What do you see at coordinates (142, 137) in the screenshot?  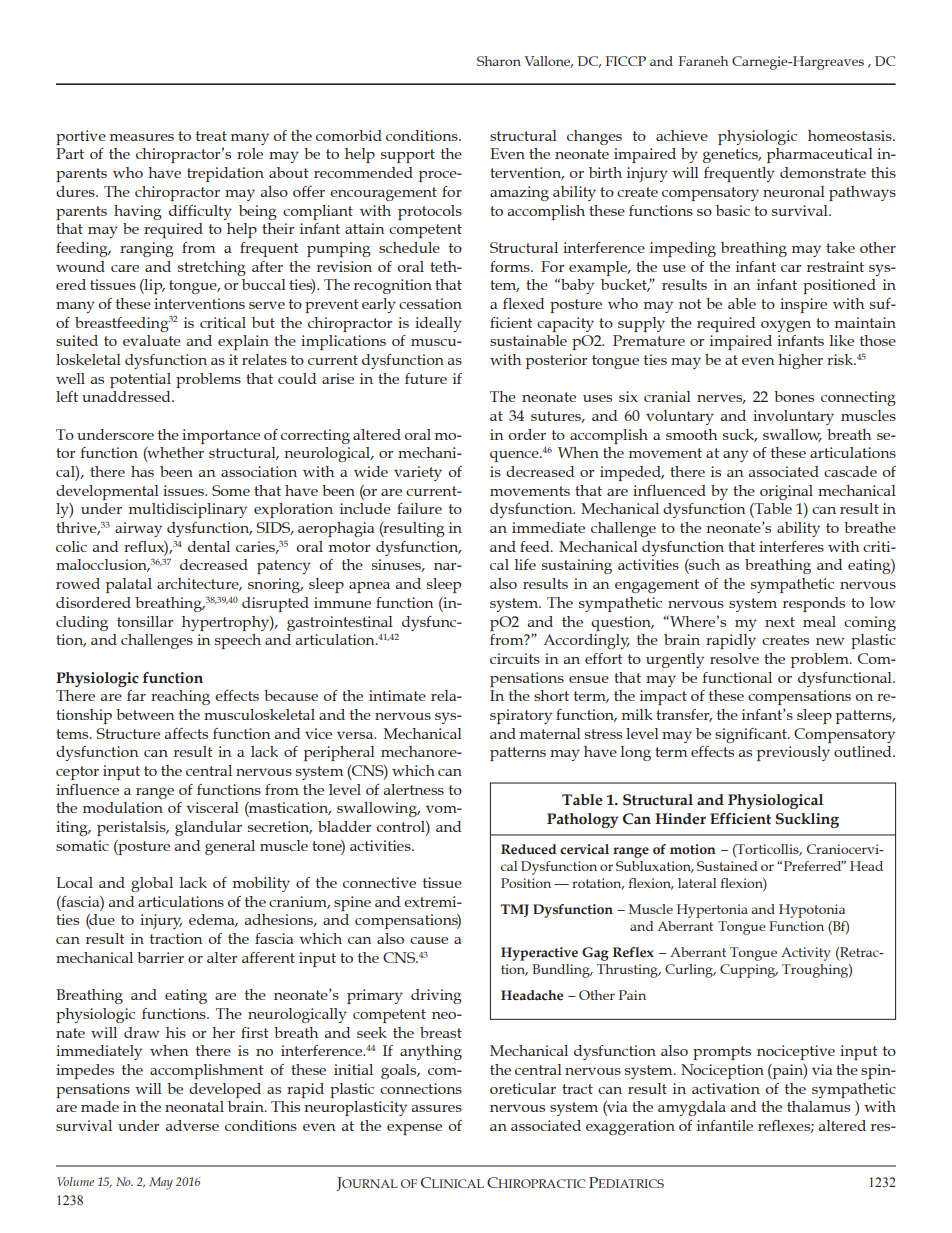 I see `measures` at bounding box center [142, 137].
